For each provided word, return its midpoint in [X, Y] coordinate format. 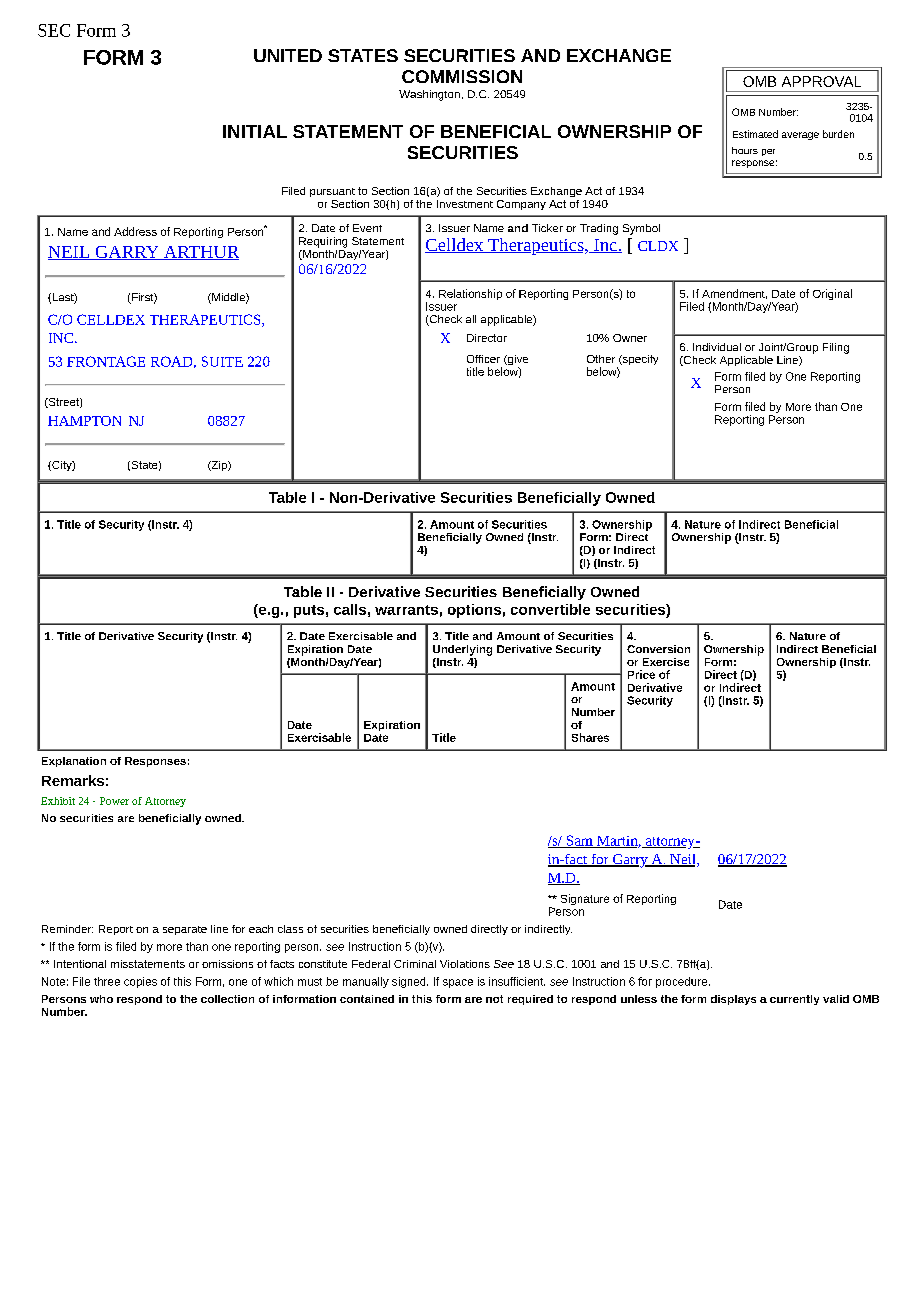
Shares [590, 737]
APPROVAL [821, 81]
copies [140, 982]
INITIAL [255, 131]
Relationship [470, 294]
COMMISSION [462, 76]
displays [733, 1000]
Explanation [74, 762]
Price [641, 674]
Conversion [658, 649]
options [474, 611]
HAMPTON [84, 421]
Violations [465, 964]
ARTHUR [200, 253]
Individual [717, 347]
